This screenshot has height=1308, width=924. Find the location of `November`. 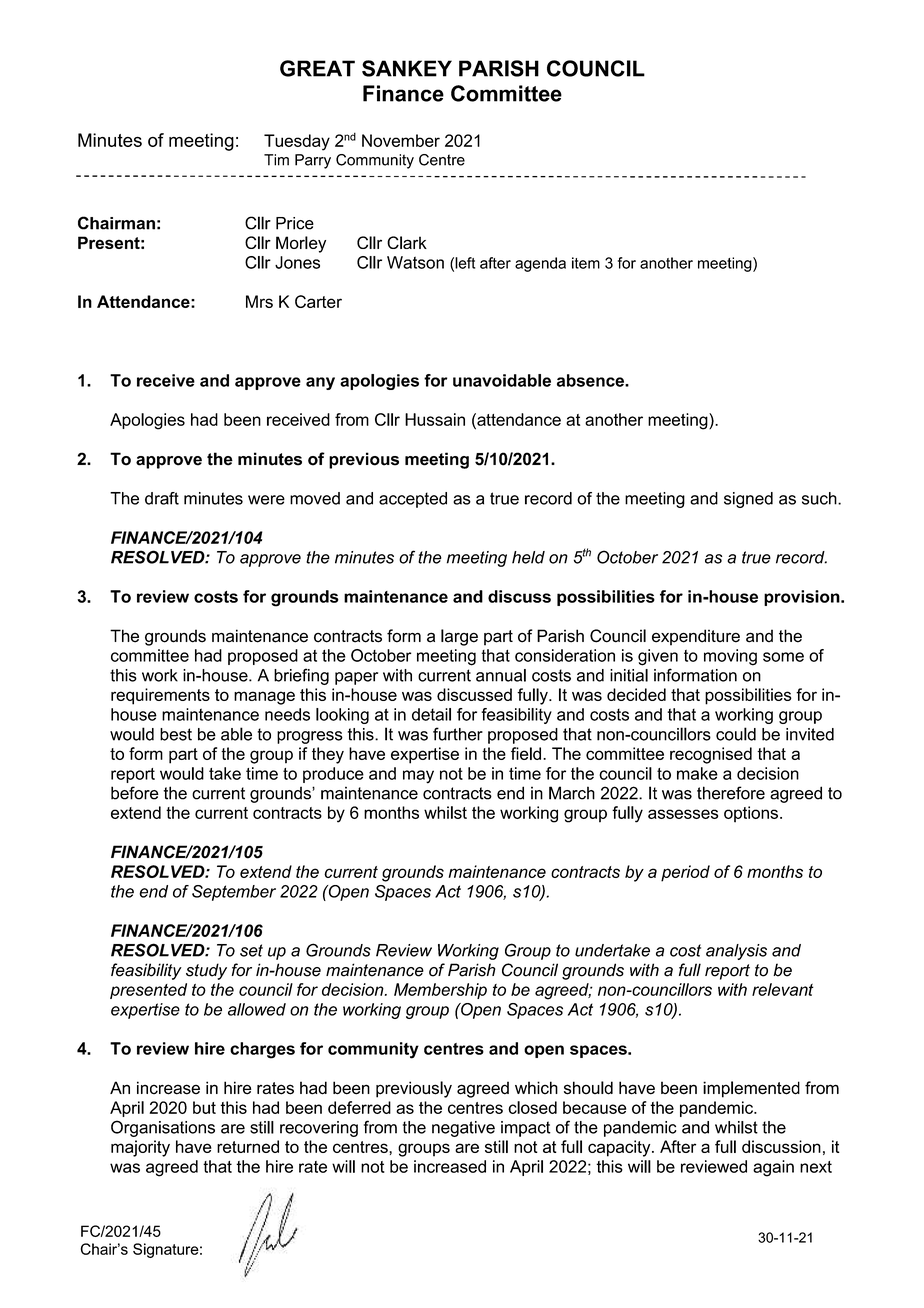

November is located at coordinates (401, 140).
